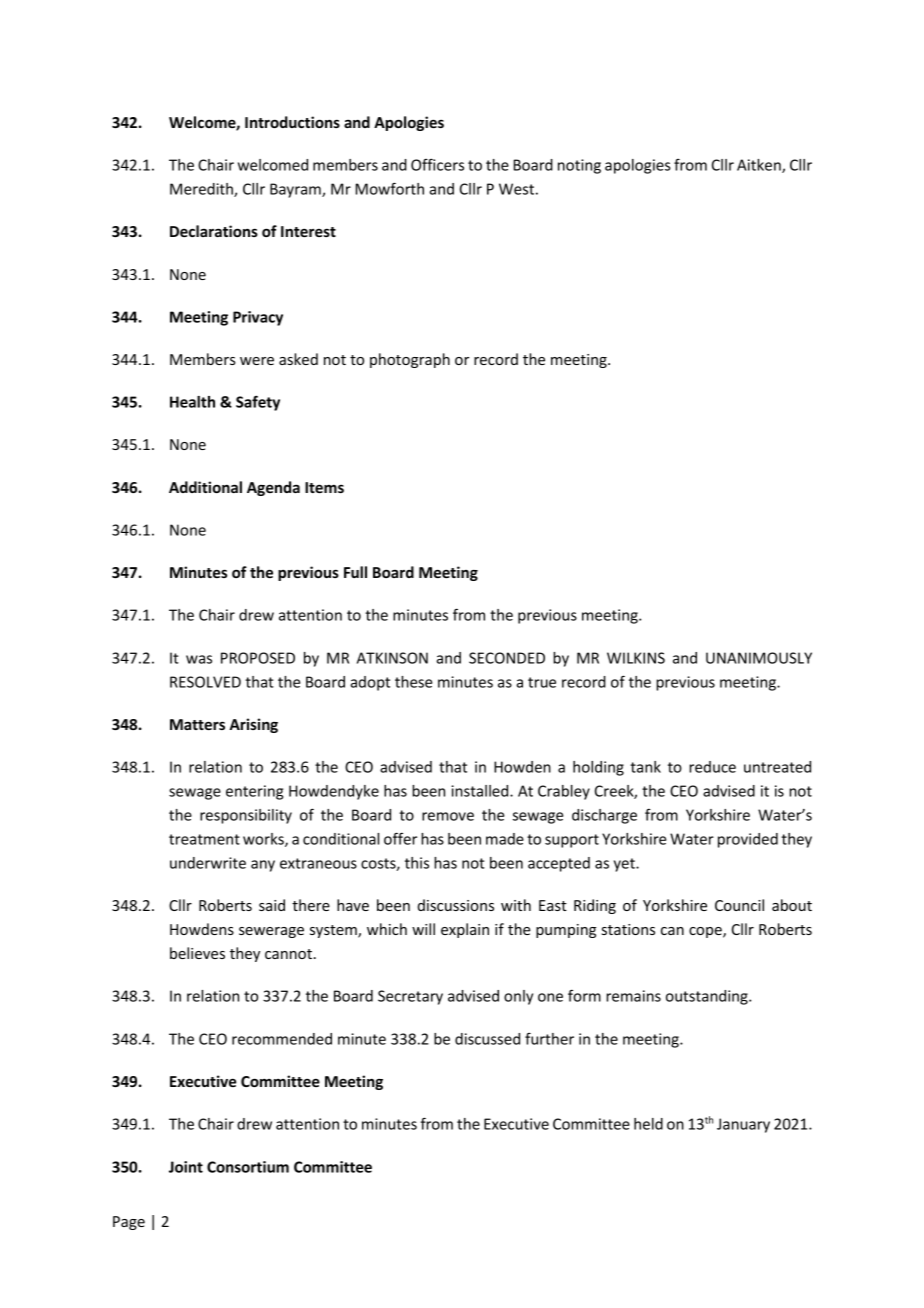 The height and width of the screenshot is (1308, 924). What do you see at coordinates (205, 682) in the screenshot?
I see `RESOLVED` at bounding box center [205, 682].
